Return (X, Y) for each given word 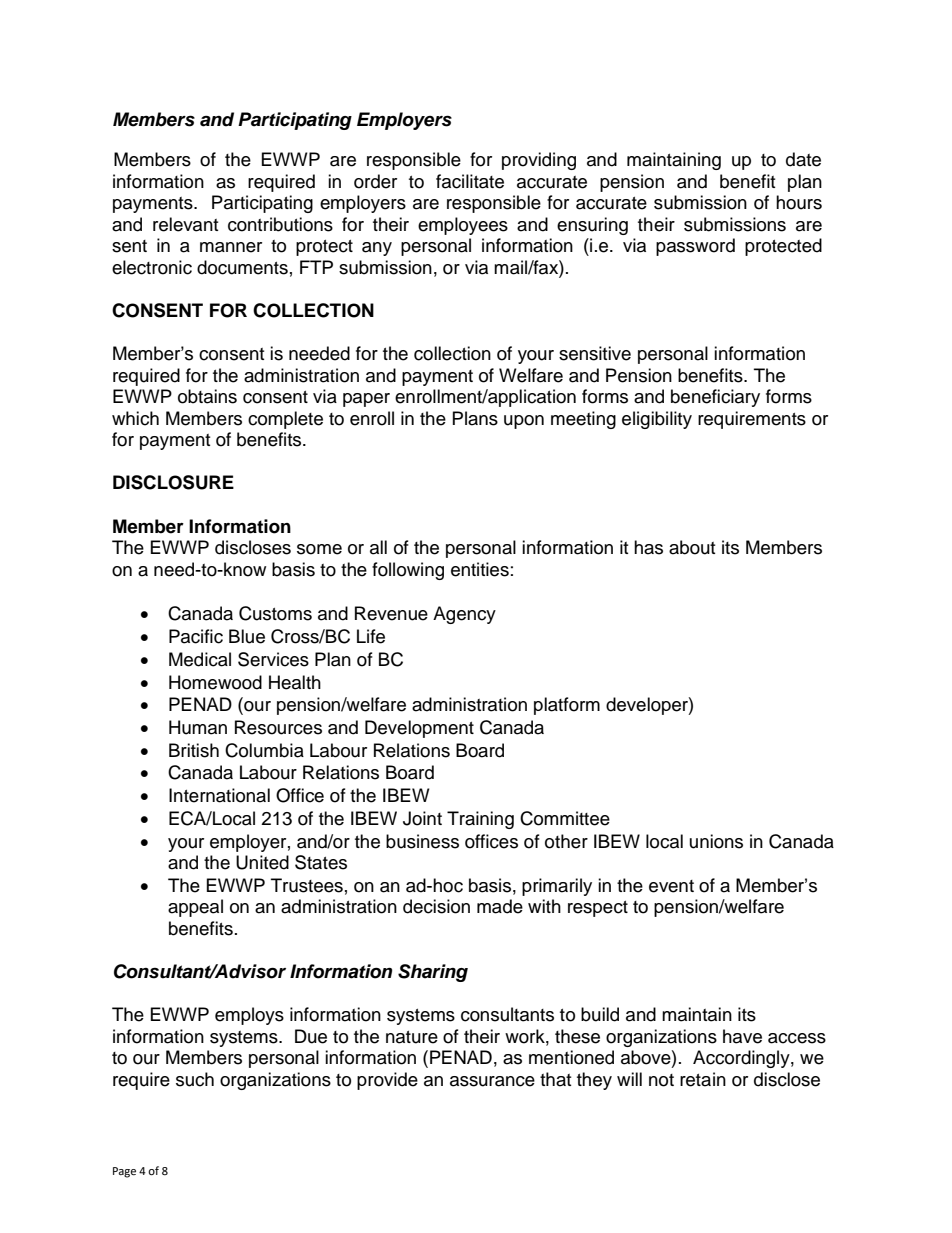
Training (480, 820)
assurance (492, 1081)
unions (716, 841)
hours (799, 202)
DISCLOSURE (173, 482)
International (219, 795)
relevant (185, 224)
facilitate (470, 181)
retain (703, 1079)
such (195, 1079)
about (692, 547)
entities (480, 569)
